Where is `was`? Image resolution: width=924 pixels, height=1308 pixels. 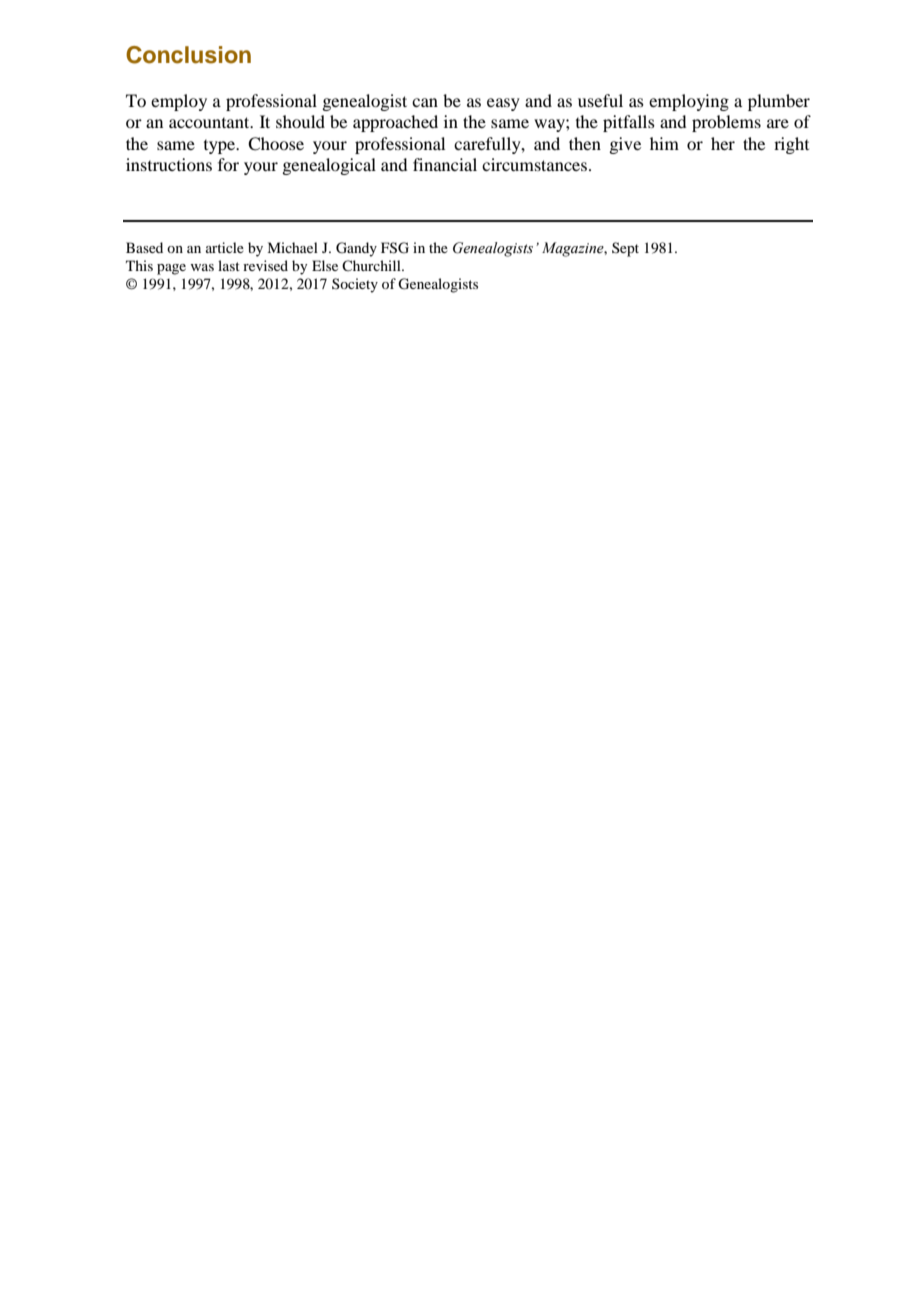 was is located at coordinates (202, 267).
